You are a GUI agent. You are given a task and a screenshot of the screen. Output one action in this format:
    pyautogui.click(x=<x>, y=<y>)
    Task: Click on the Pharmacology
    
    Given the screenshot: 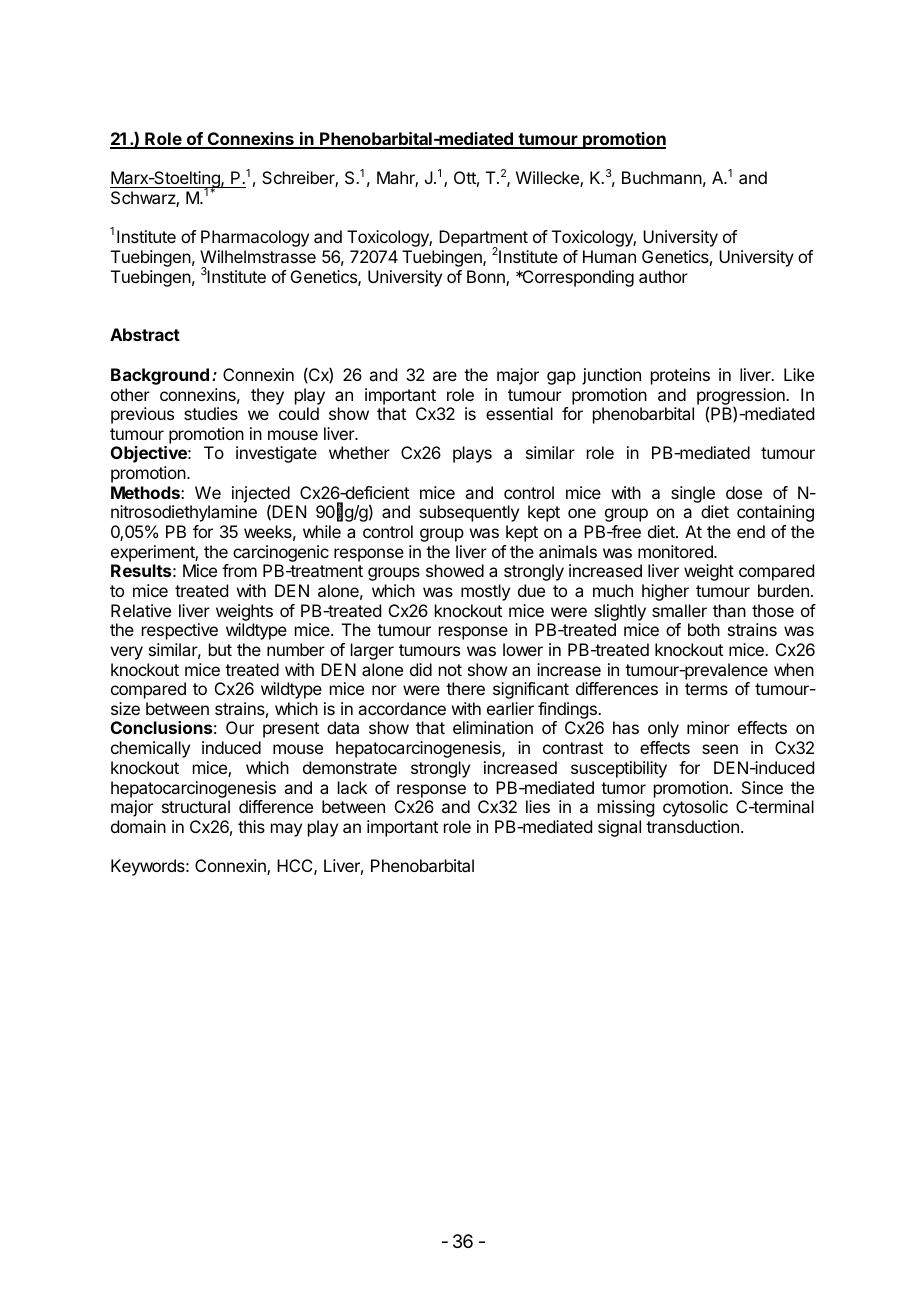 What is the action you would take?
    pyautogui.click(x=255, y=238)
